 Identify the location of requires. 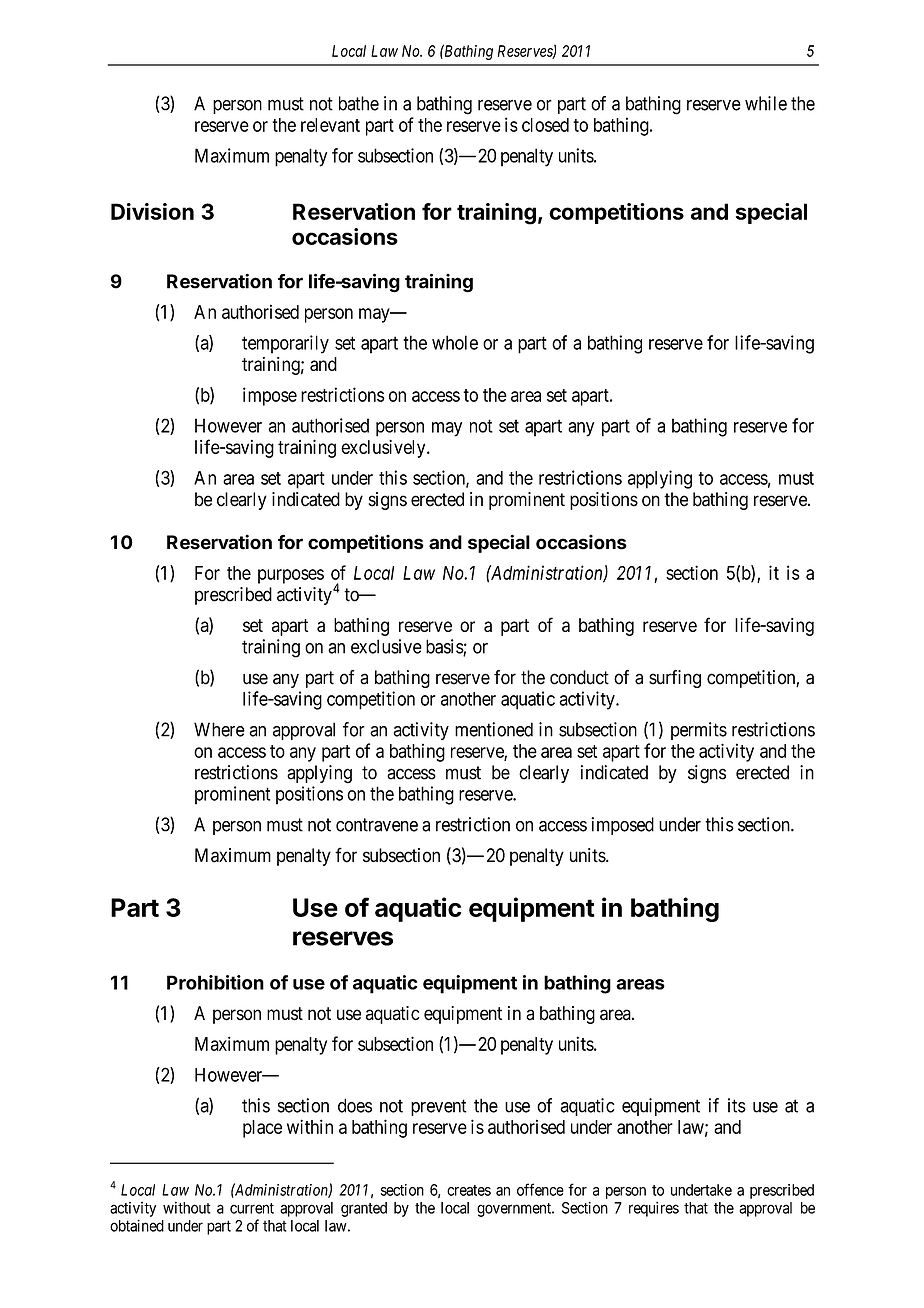
(654, 1209).
